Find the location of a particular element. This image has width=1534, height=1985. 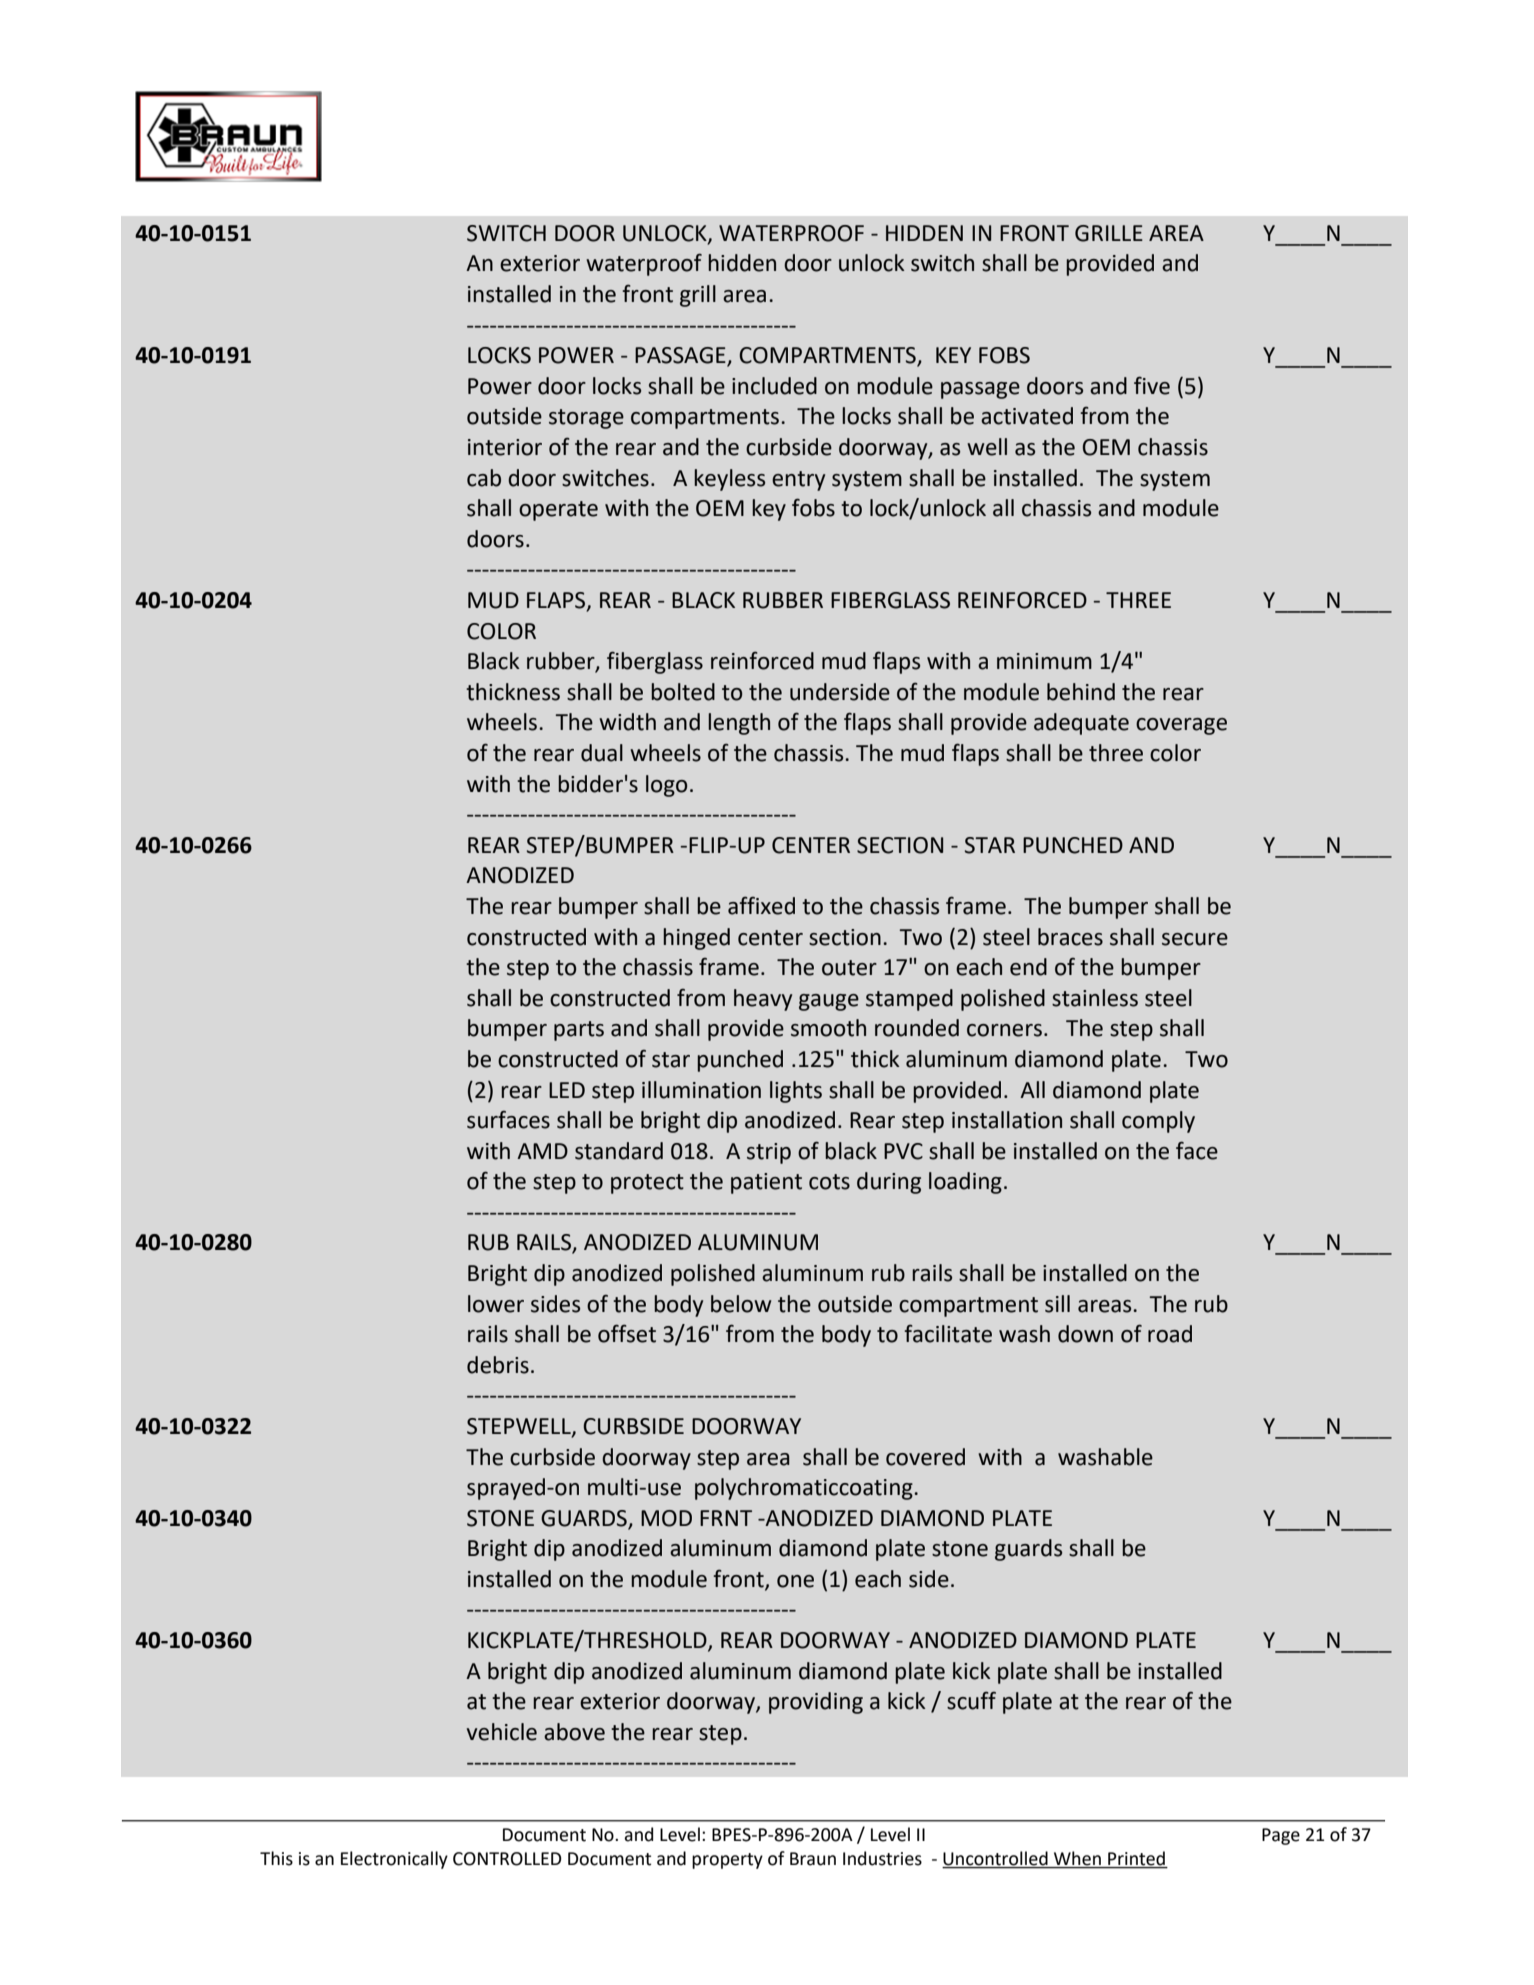

length is located at coordinates (739, 724).
